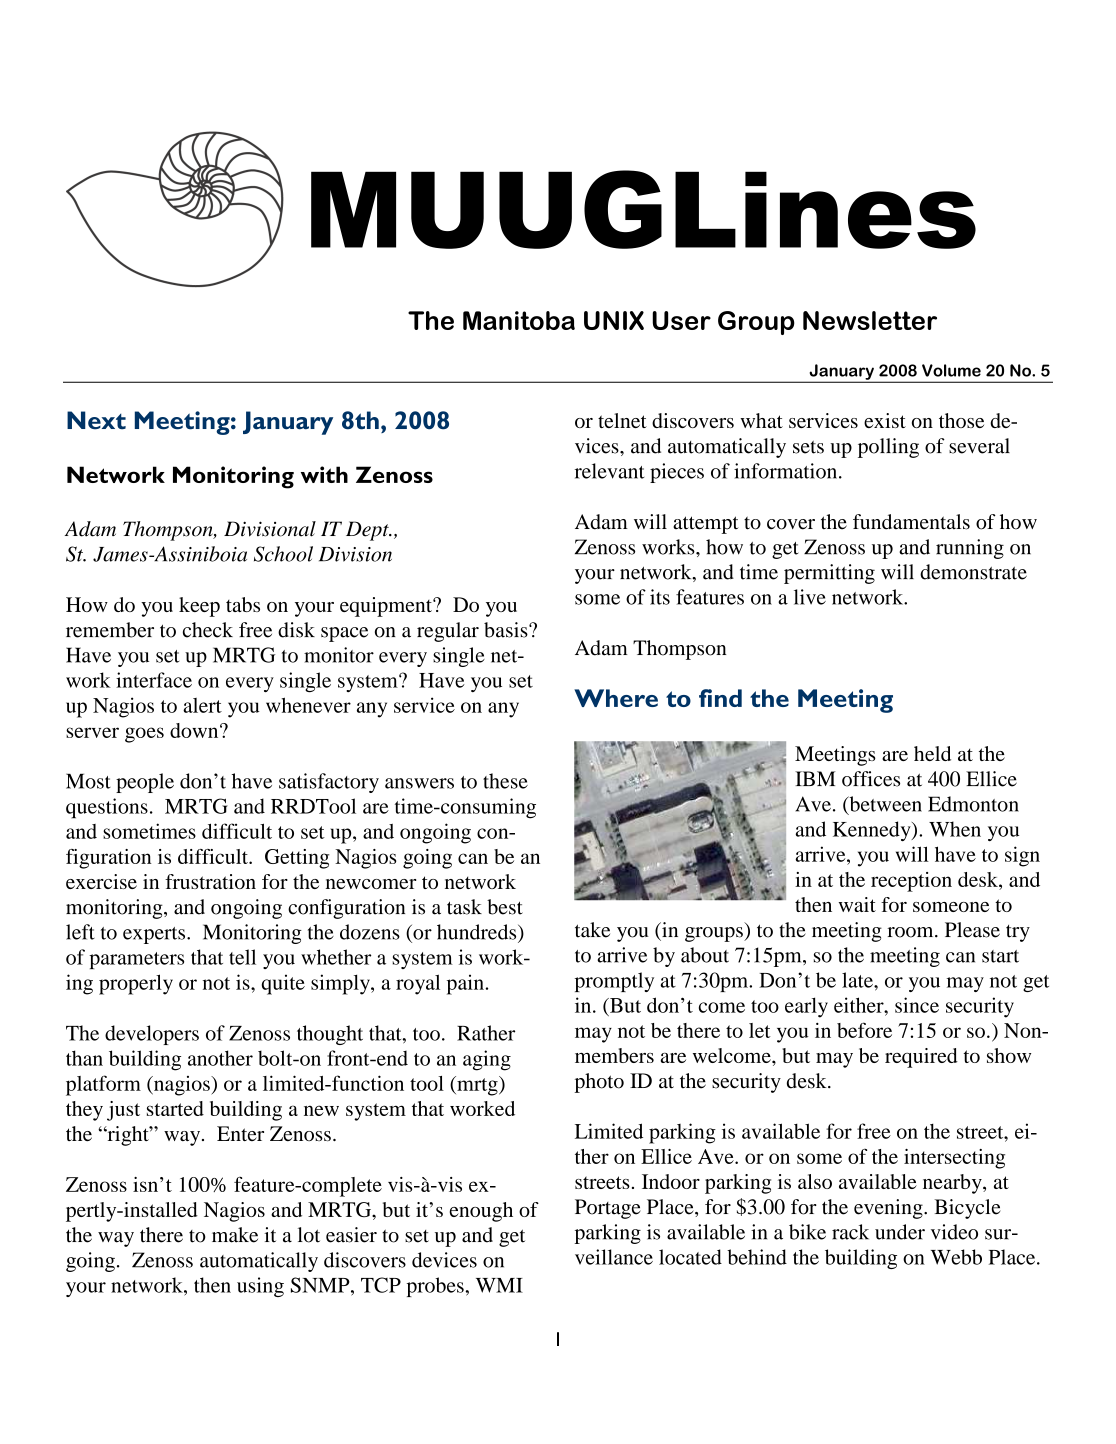 This image has width=1116, height=1444. What do you see at coordinates (599, 1083) in the image?
I see `photo` at bounding box center [599, 1083].
